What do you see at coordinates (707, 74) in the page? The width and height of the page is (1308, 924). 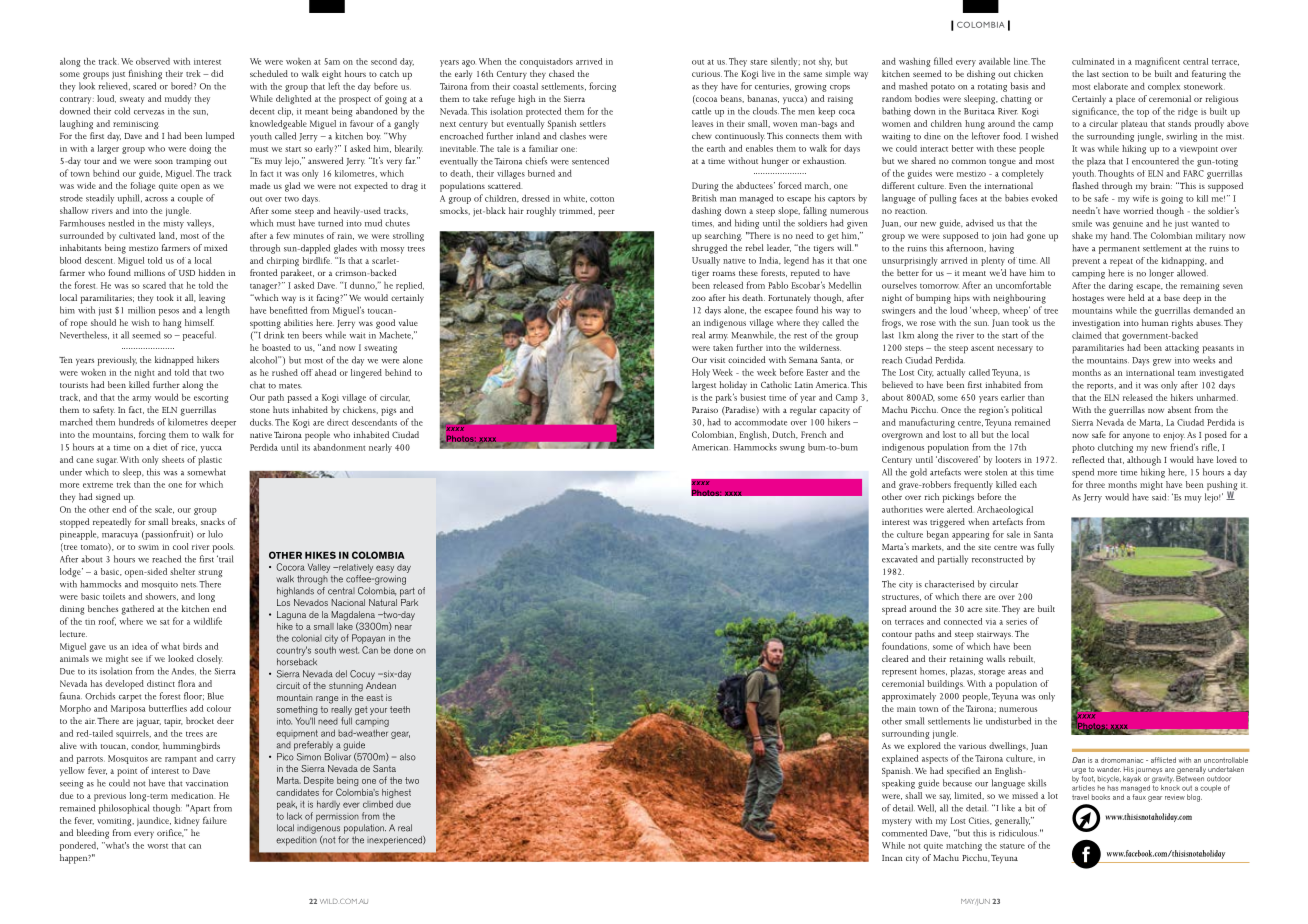 I see `curious` at bounding box center [707, 74].
